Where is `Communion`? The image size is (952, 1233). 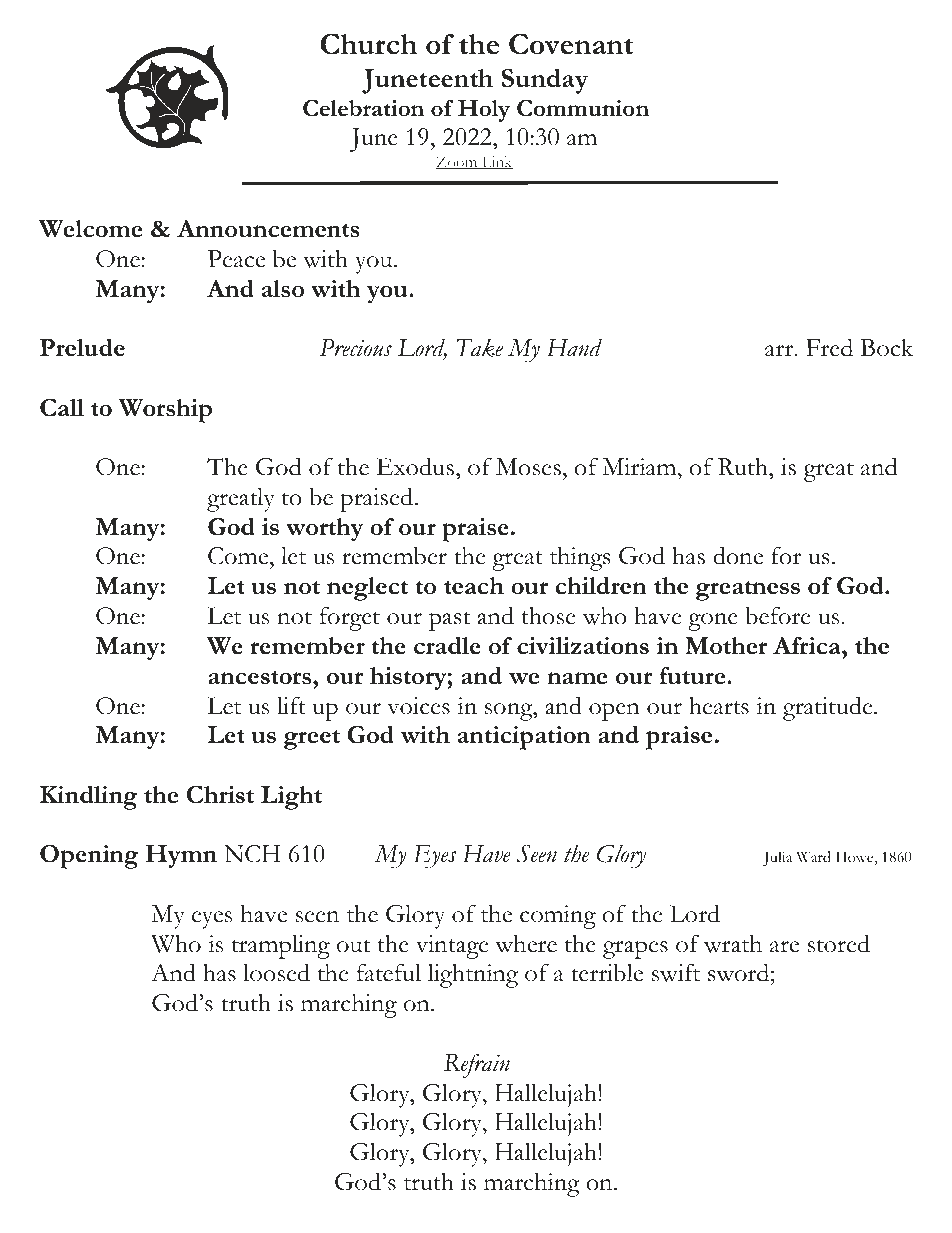
Communion is located at coordinates (583, 108).
